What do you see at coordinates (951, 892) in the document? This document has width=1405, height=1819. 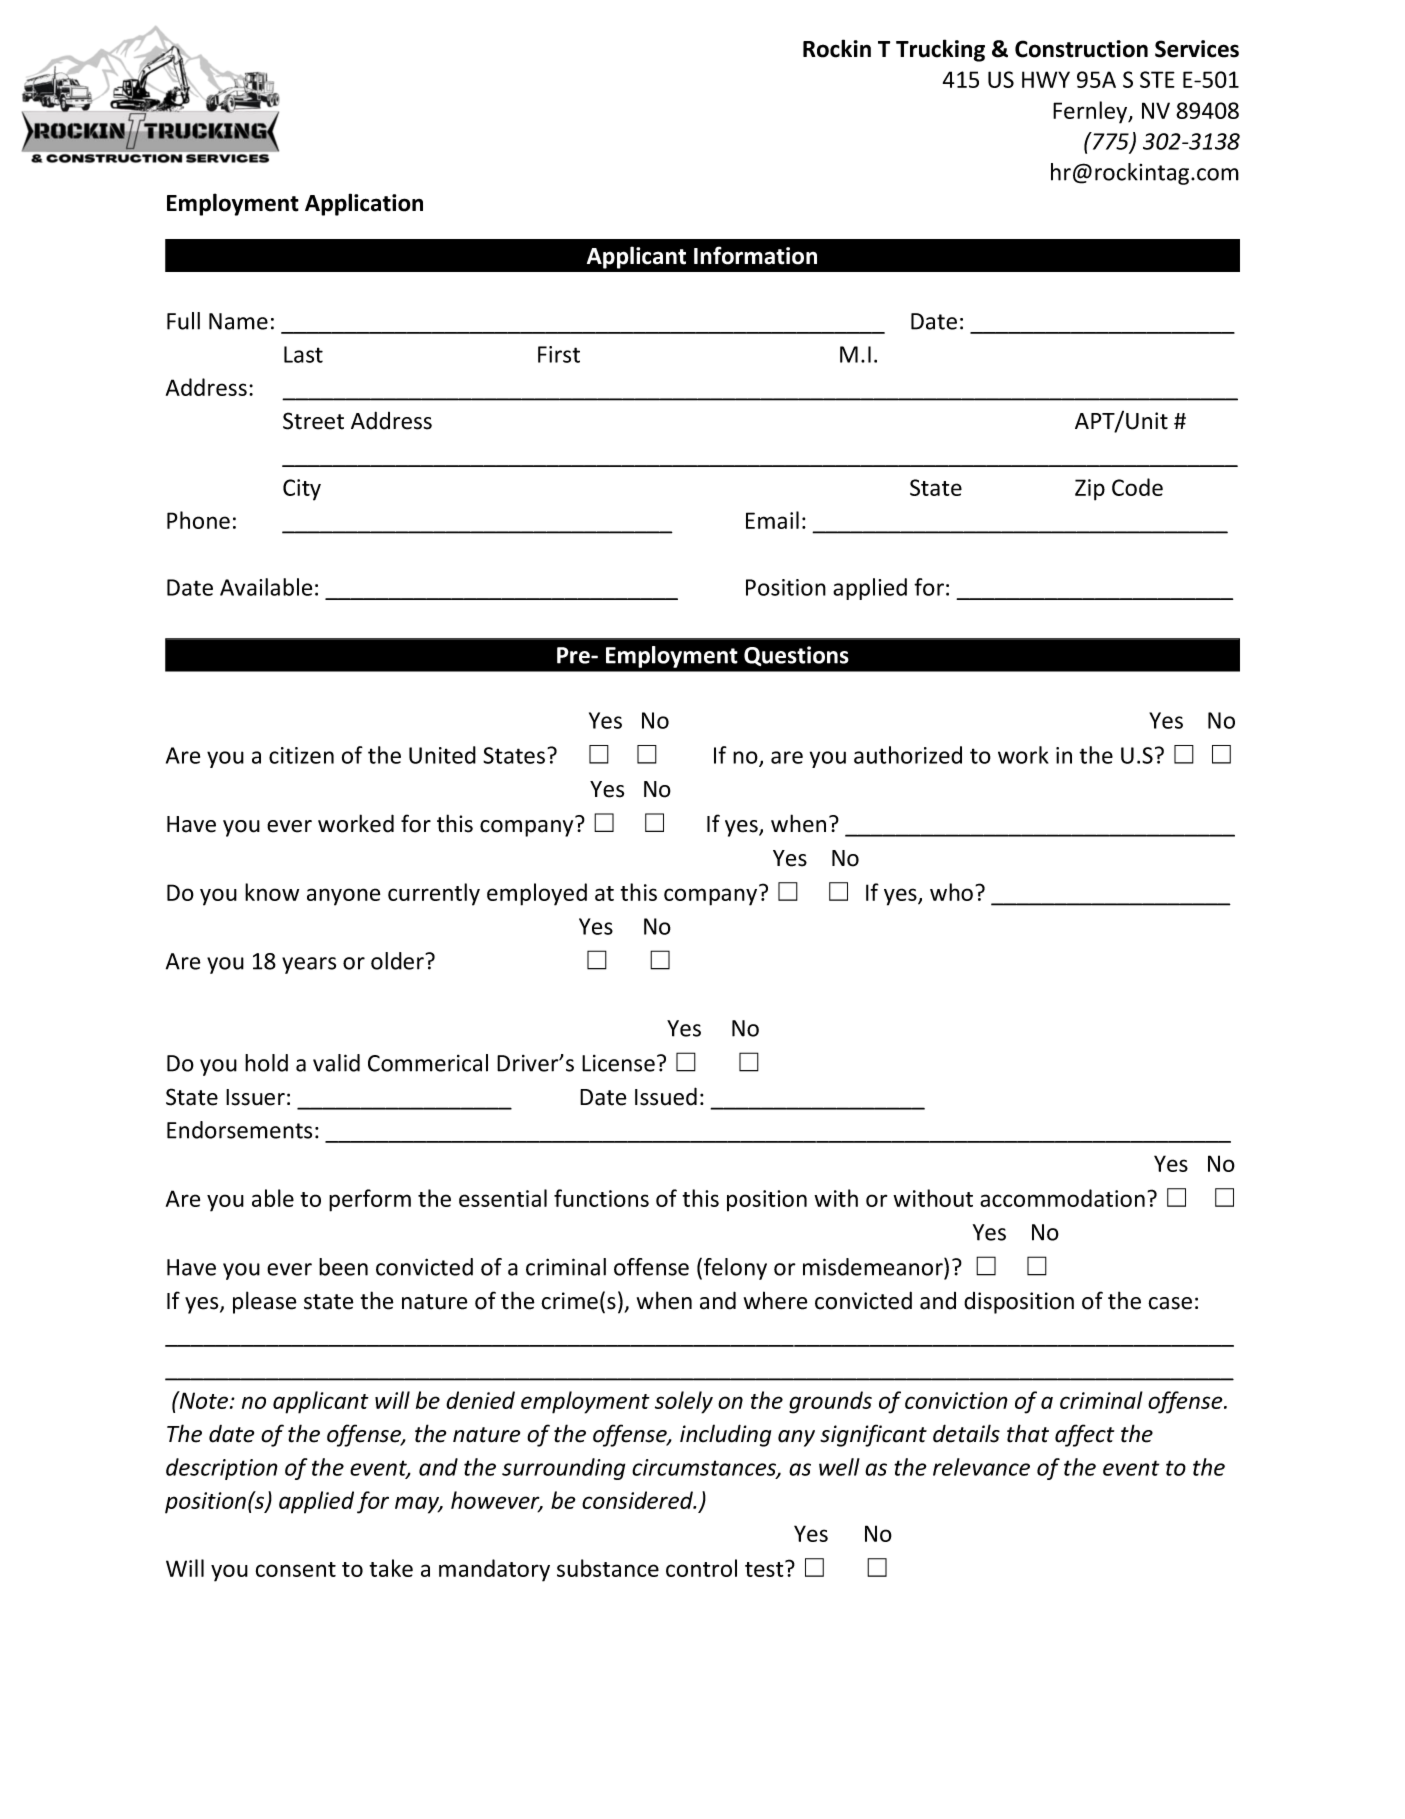 I see `who` at bounding box center [951, 892].
